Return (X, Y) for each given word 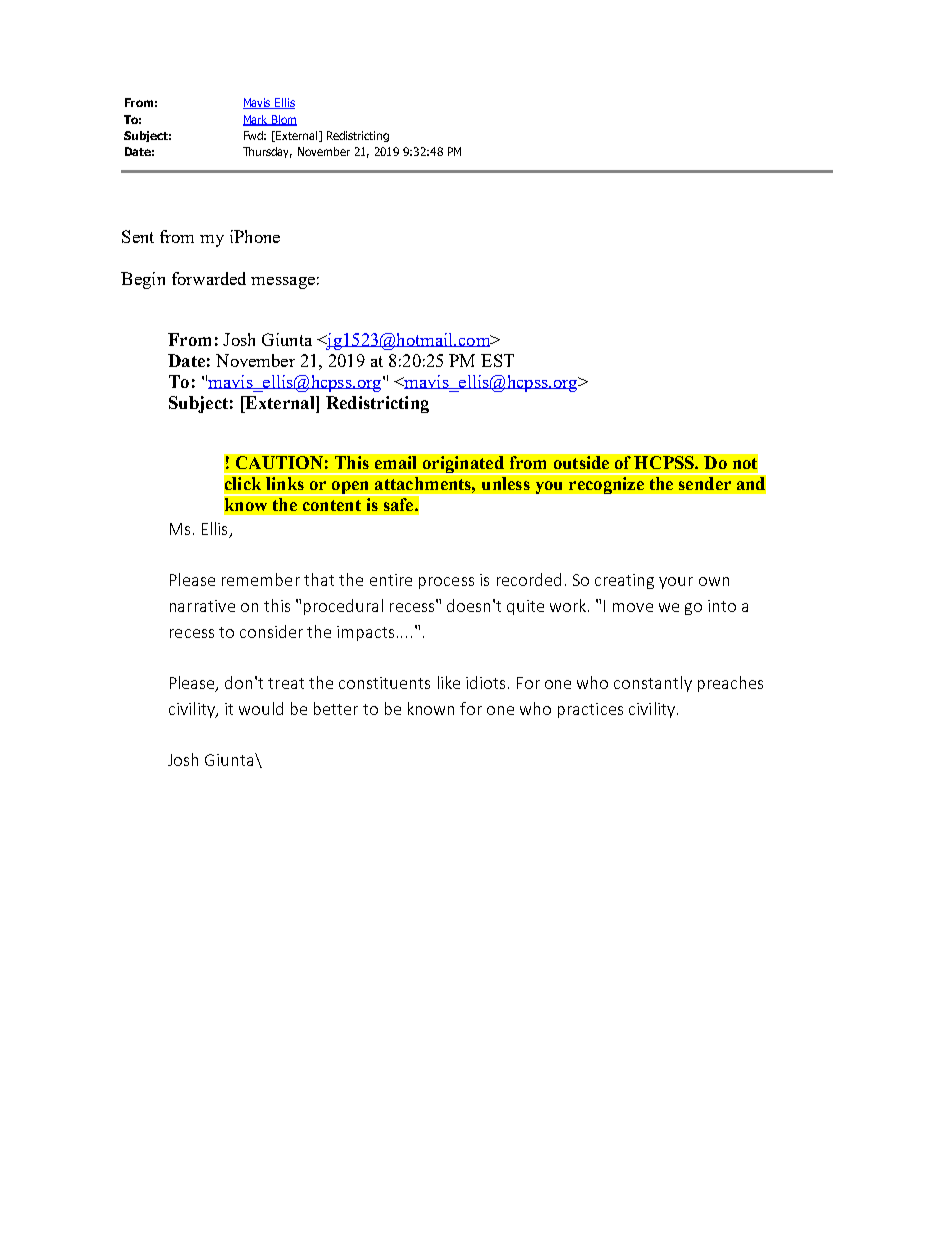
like (449, 682)
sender (705, 483)
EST (497, 360)
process (446, 583)
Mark (257, 120)
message (283, 283)
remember (261, 579)
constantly (653, 684)
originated (463, 464)
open (351, 488)
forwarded (209, 278)
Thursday (267, 152)
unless (506, 483)
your (676, 583)
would (261, 708)
